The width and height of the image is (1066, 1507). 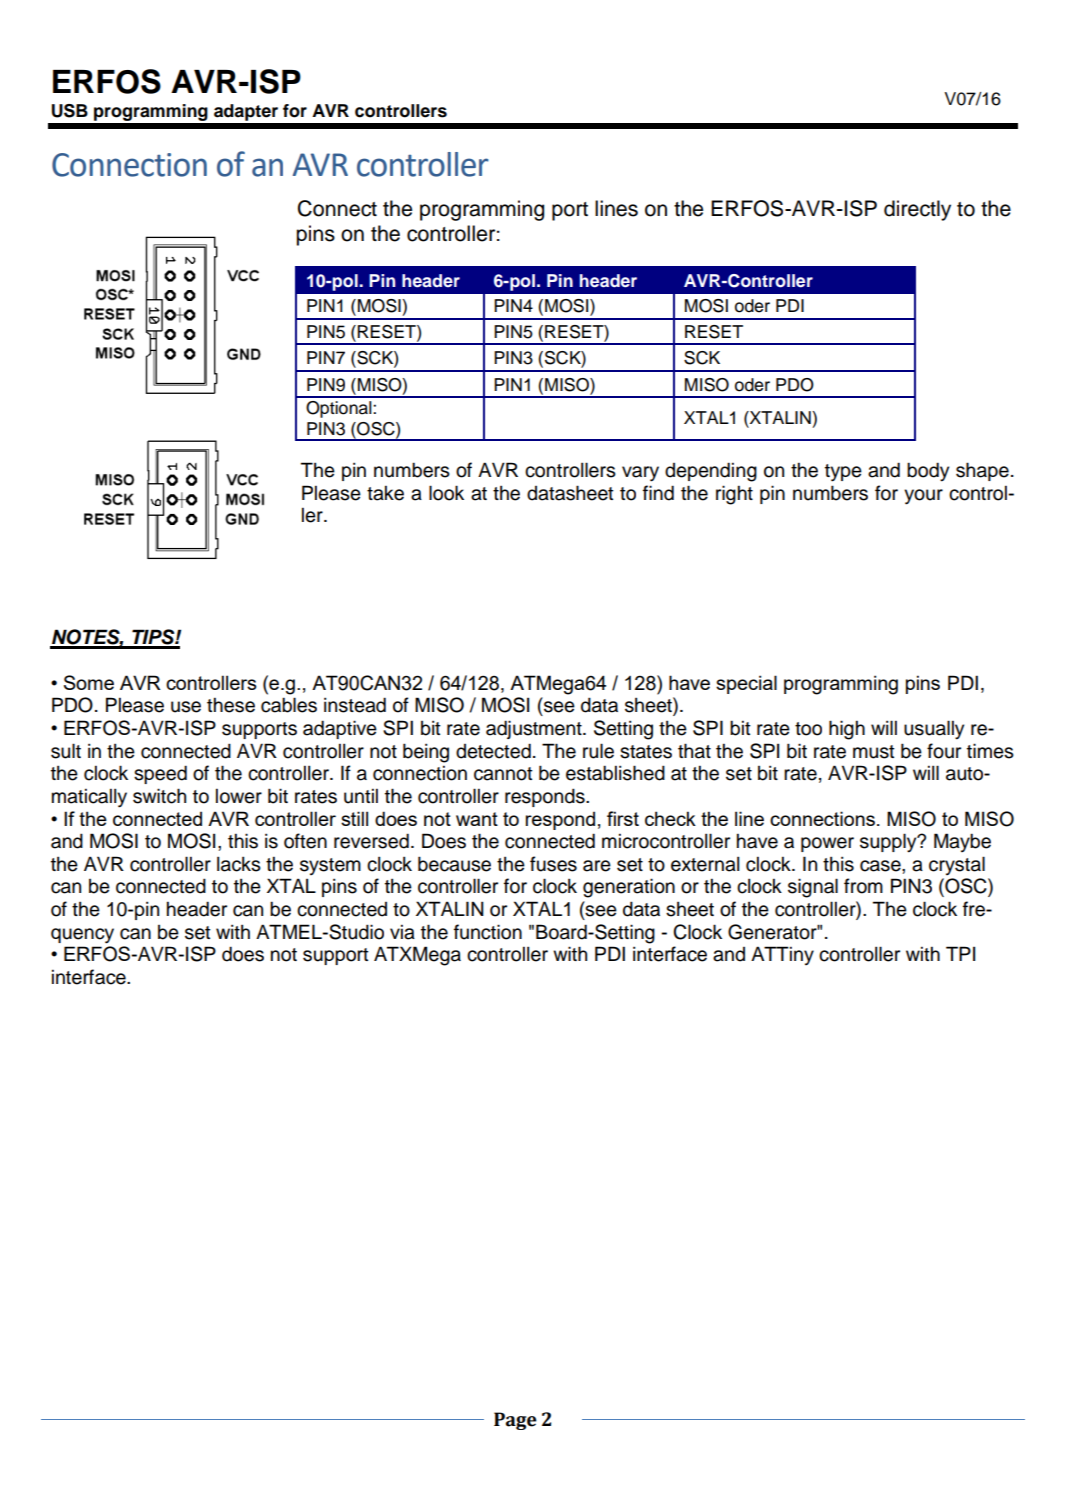 What do you see at coordinates (928, 472) in the image?
I see `body` at bounding box center [928, 472].
